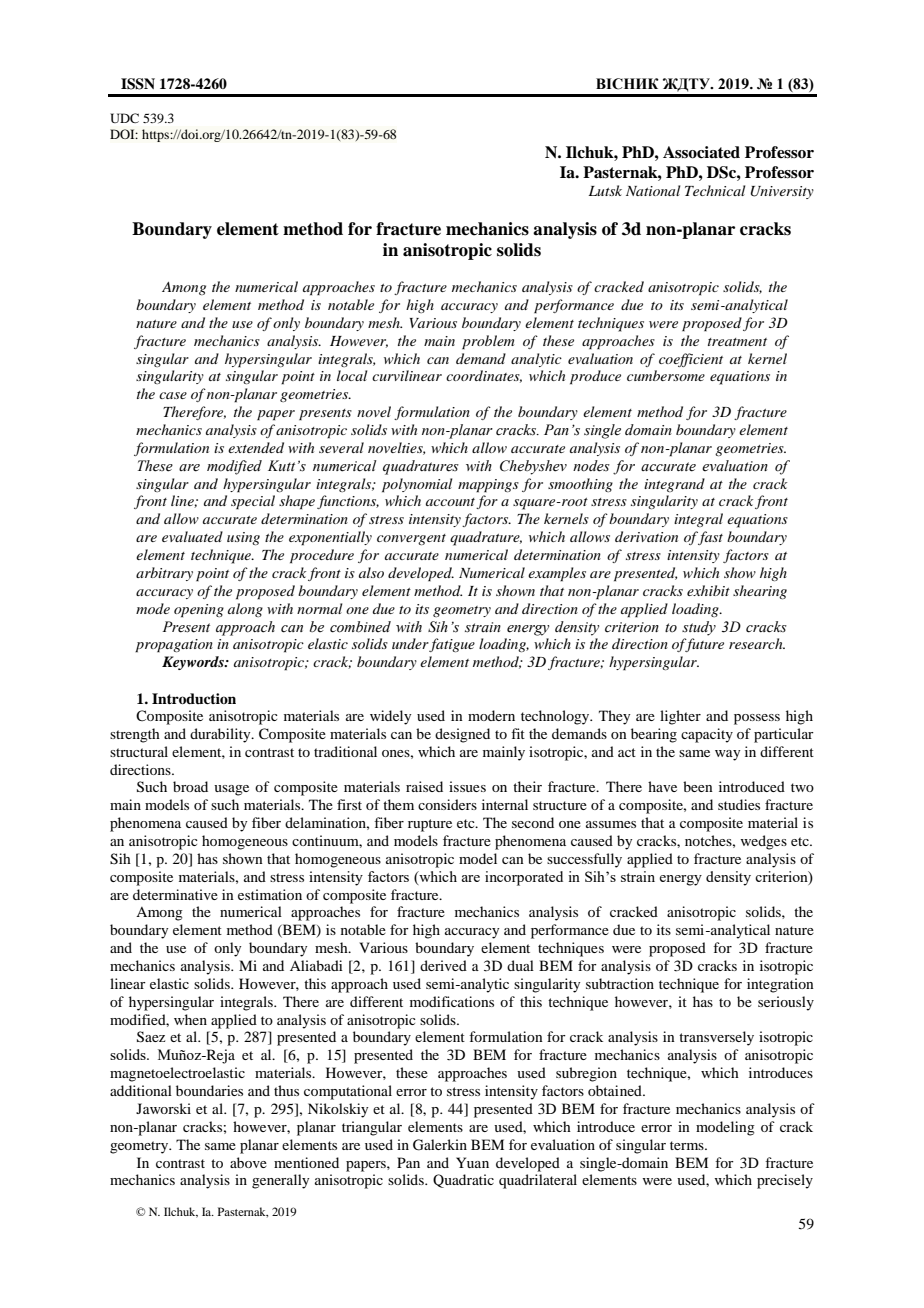  Describe the element at coordinates (138, 84) in the image. I see `ISSN` at that location.
